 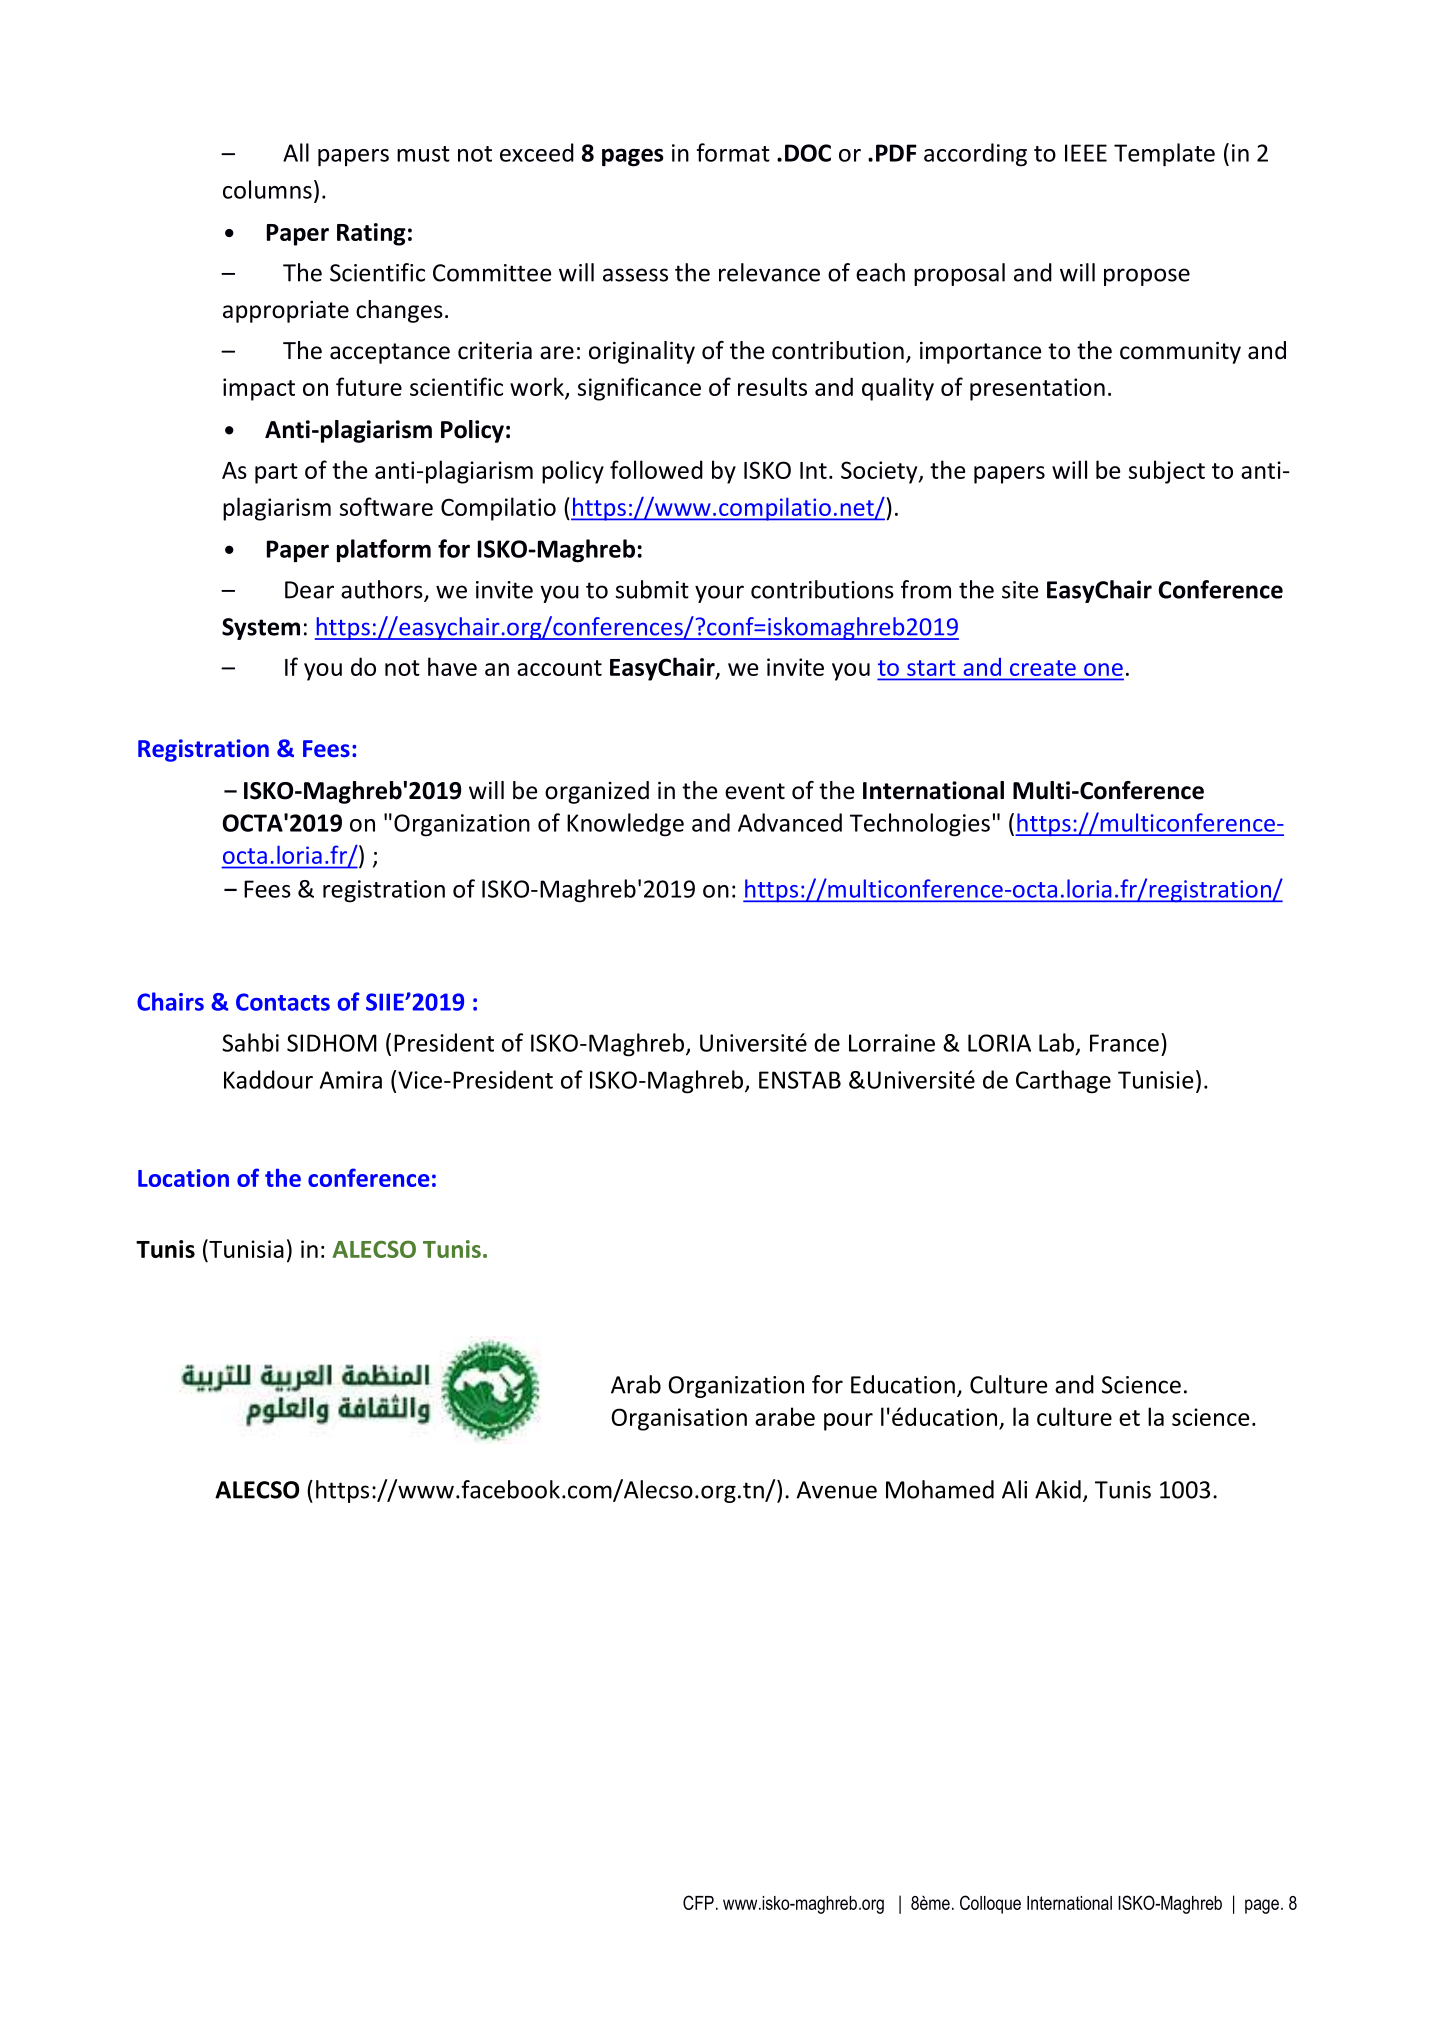 What do you see at coordinates (892, 1043) in the screenshot?
I see `Lorraine` at bounding box center [892, 1043].
